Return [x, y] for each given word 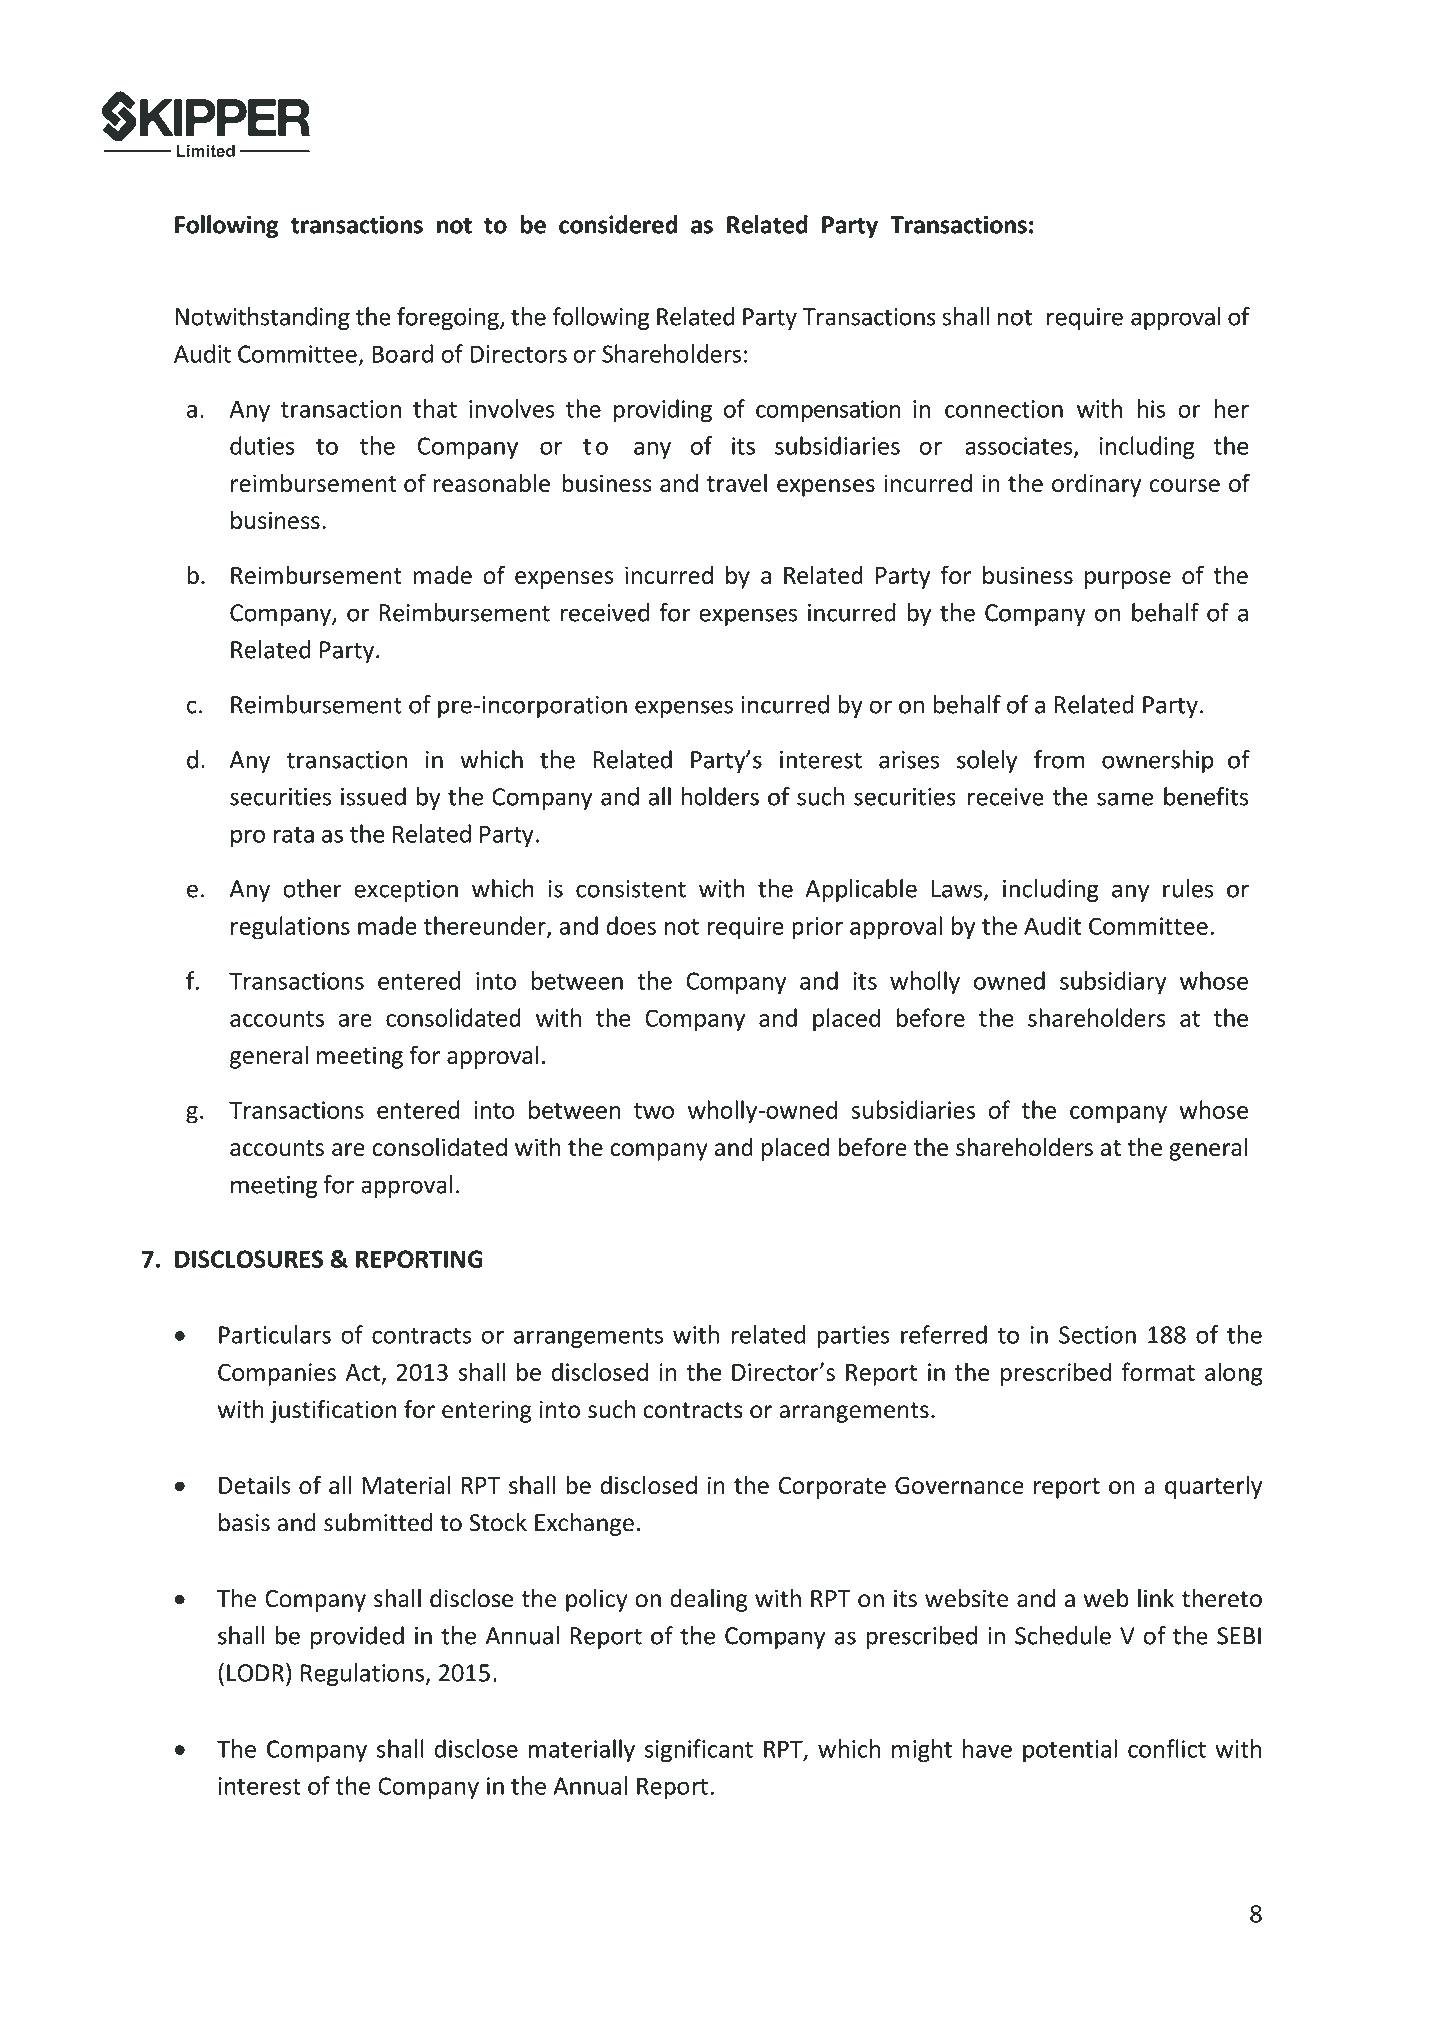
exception [406, 891]
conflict [1167, 1748]
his [1151, 408]
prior [817, 928]
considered [618, 224]
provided [357, 1637]
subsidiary [1113, 983]
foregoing [449, 318]
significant [699, 1751]
